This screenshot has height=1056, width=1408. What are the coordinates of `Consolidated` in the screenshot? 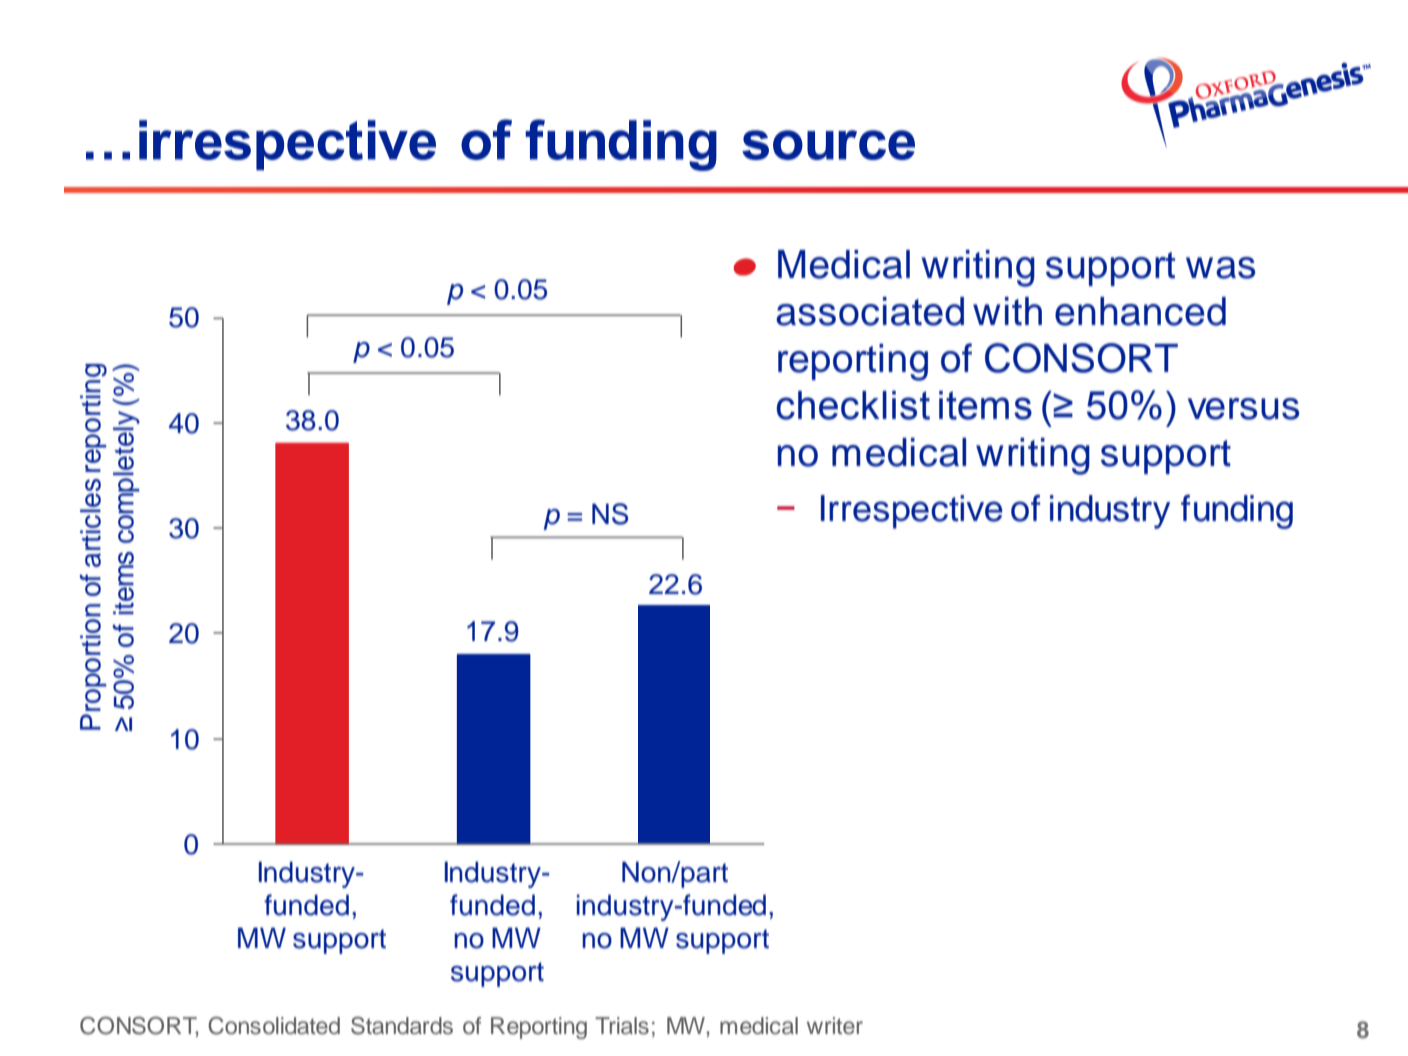 It's located at (274, 1025).
